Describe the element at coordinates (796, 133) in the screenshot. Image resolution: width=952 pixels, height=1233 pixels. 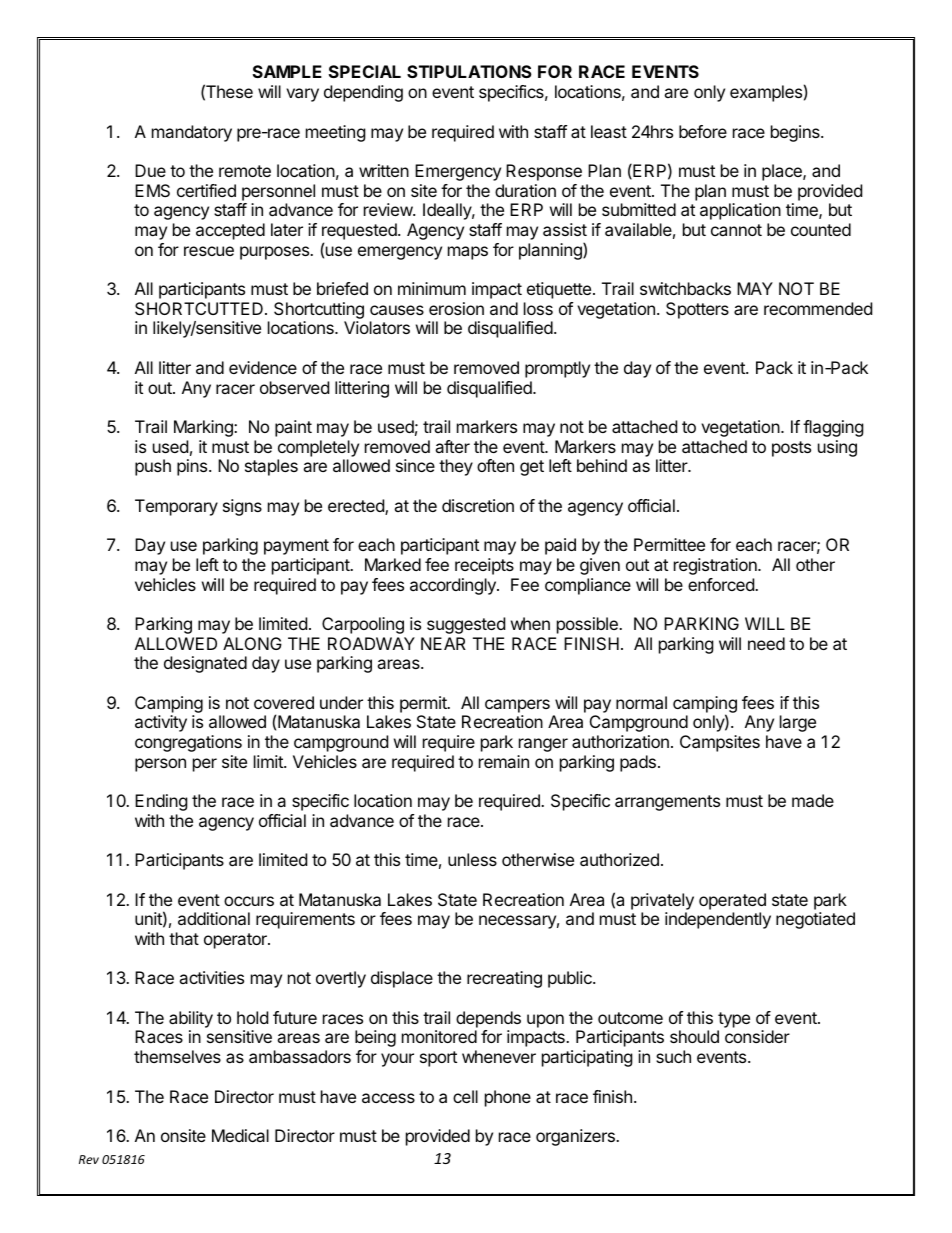
I see `begins` at that location.
